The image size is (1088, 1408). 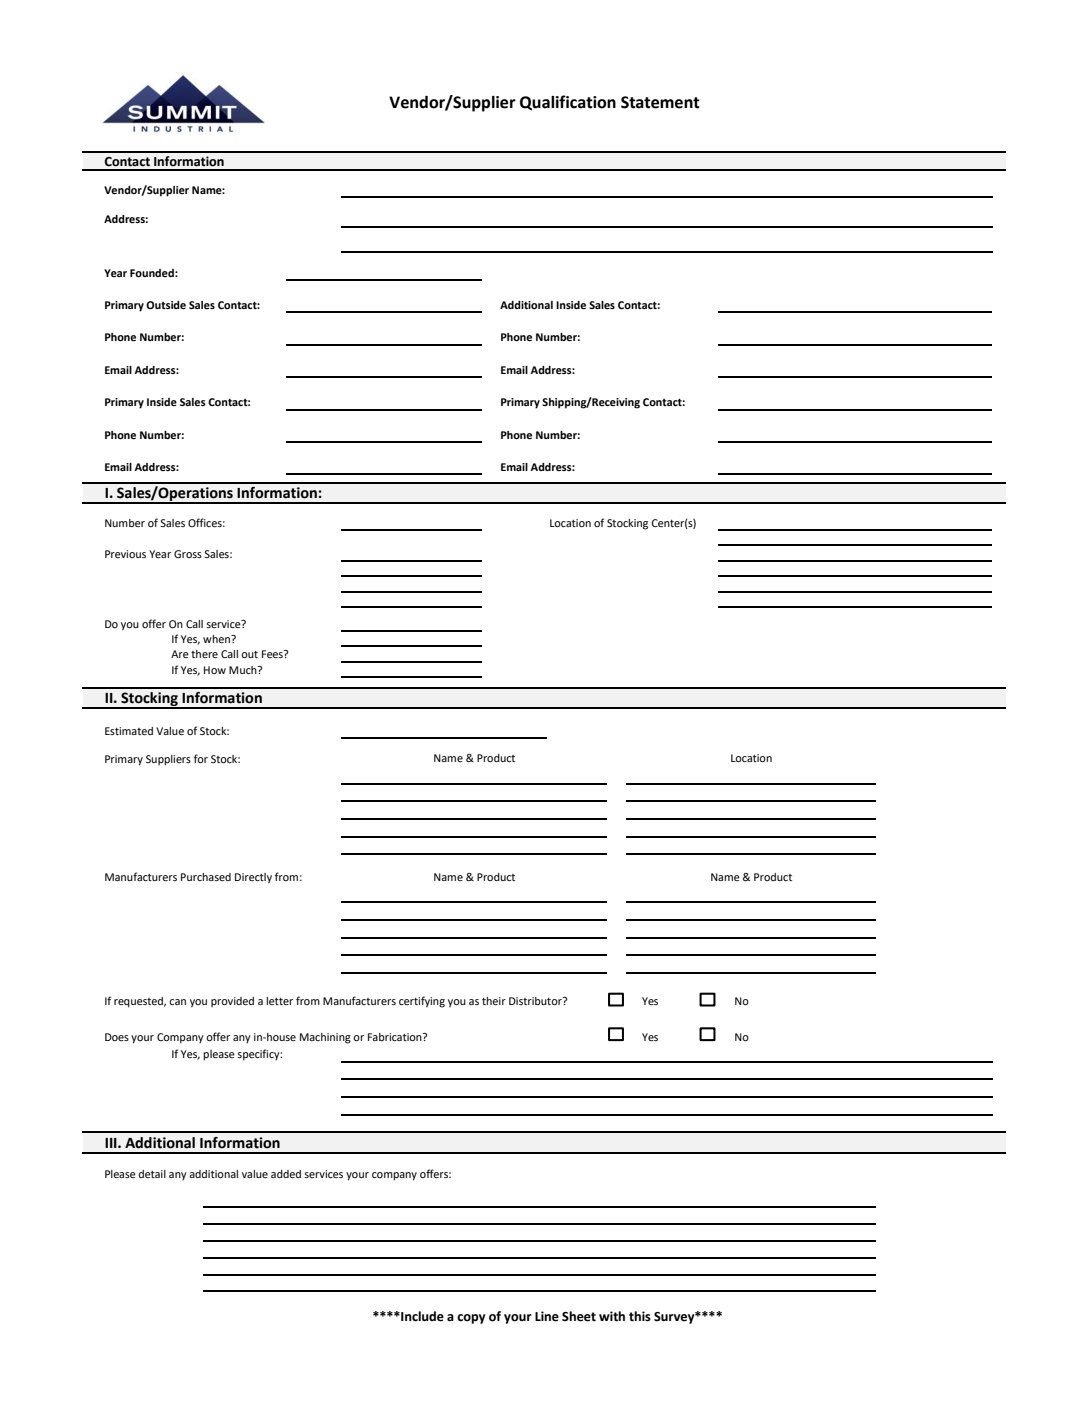 I want to click on Fees, so click(x=273, y=654).
